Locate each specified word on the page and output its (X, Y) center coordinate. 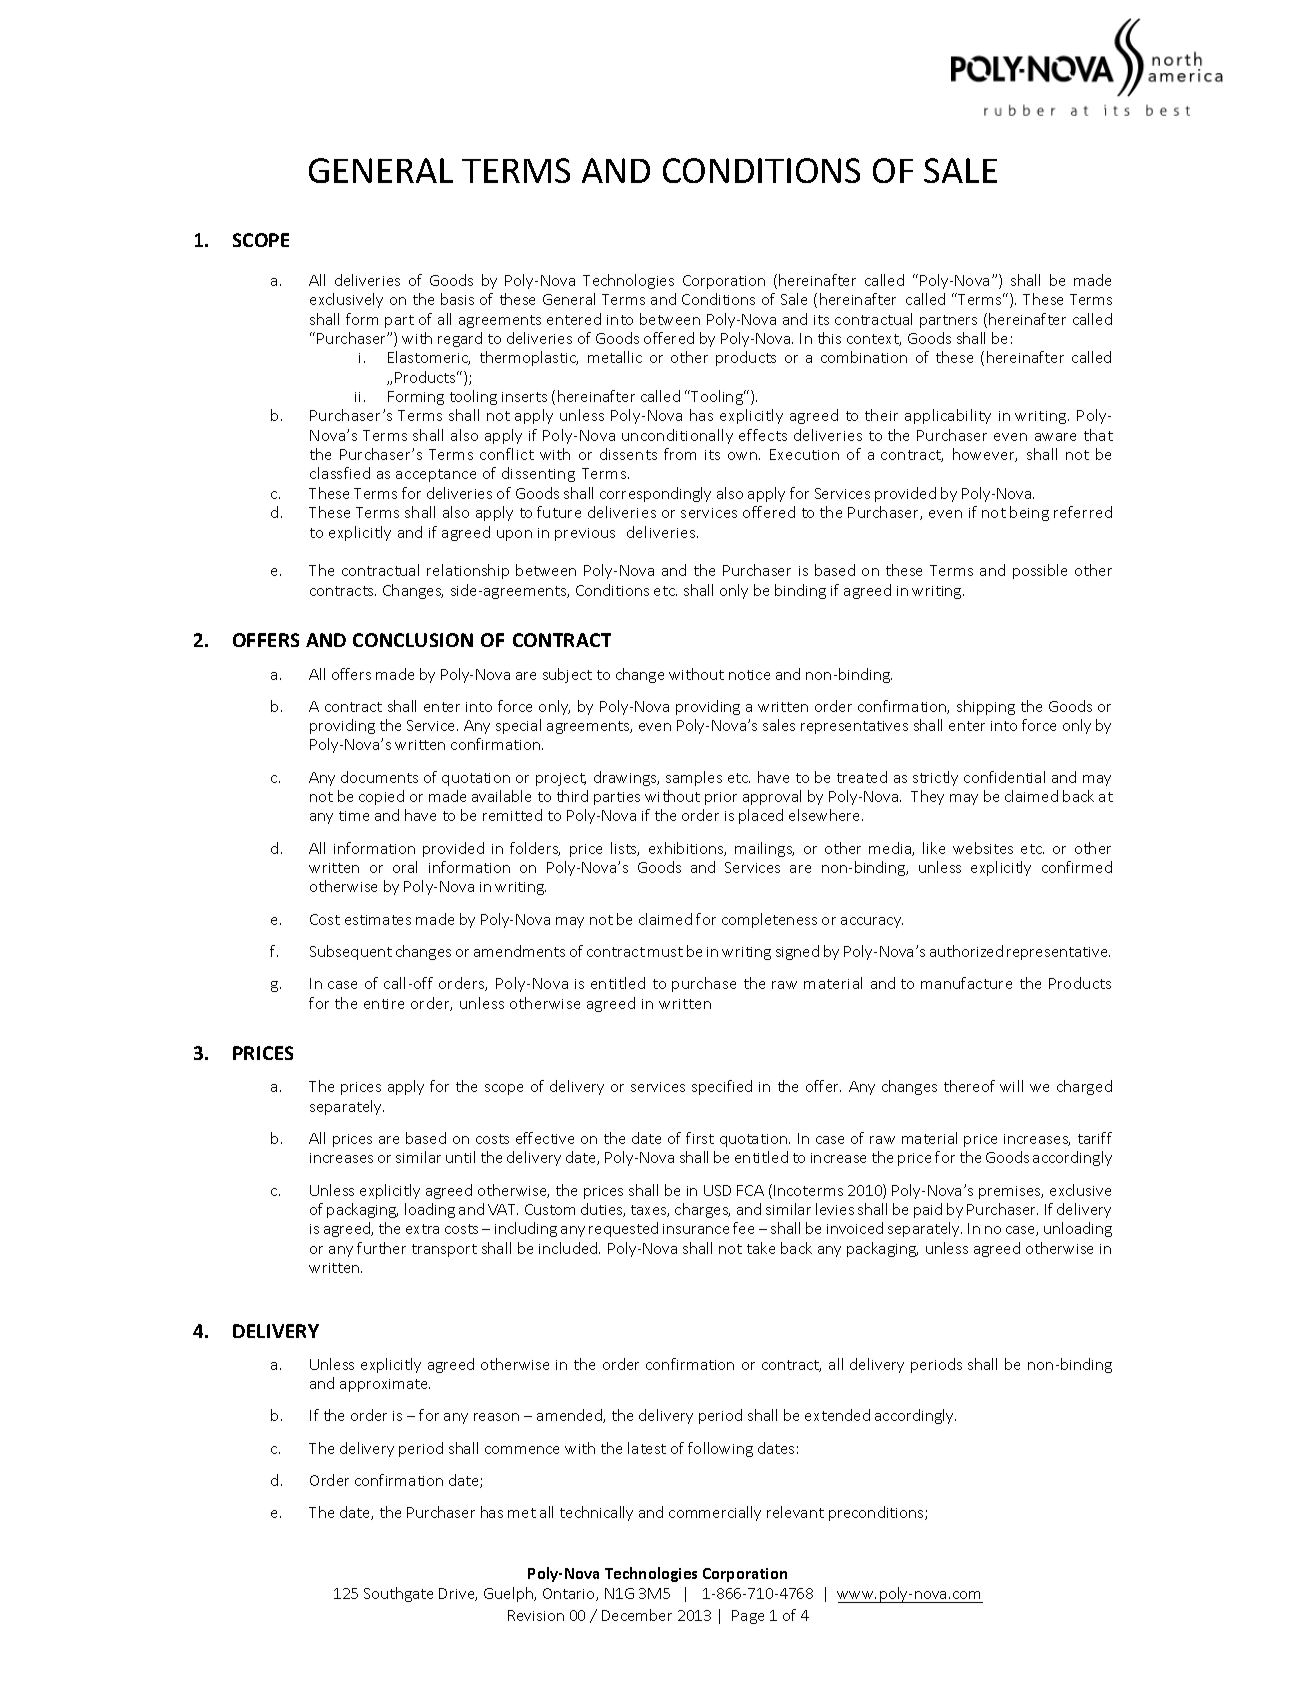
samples (694, 778)
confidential (1004, 777)
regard (460, 339)
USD (717, 1190)
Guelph (510, 1594)
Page (748, 1617)
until (460, 1157)
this (829, 338)
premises (1011, 1192)
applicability (948, 416)
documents (379, 777)
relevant (795, 1512)
